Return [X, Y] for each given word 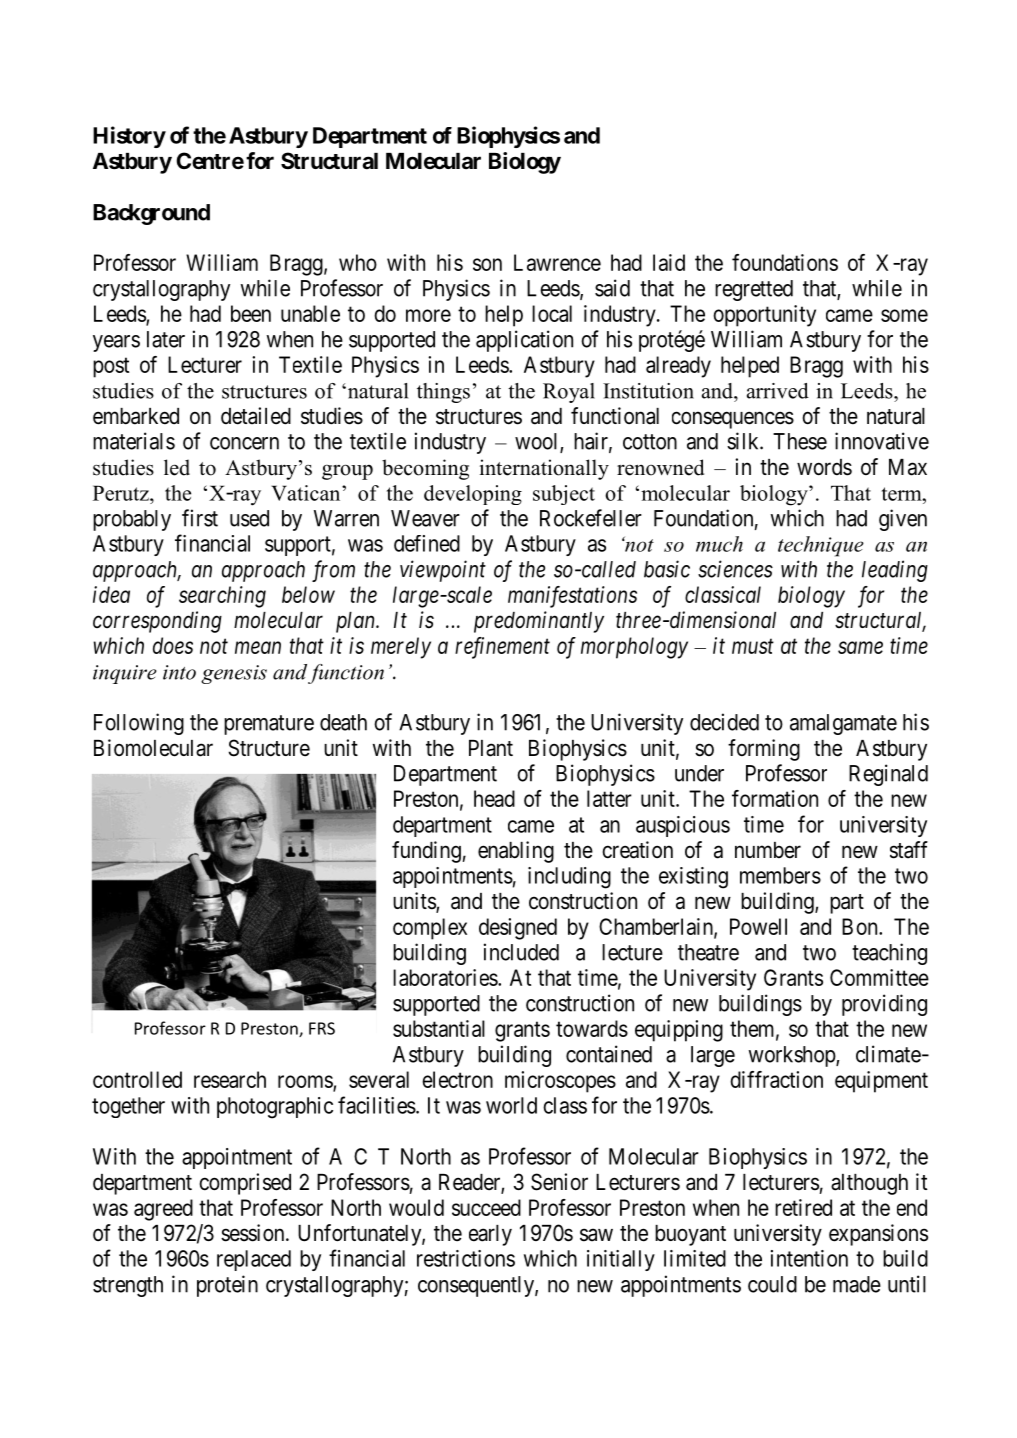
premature [269, 725]
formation [775, 798]
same [860, 647]
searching [222, 597]
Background [151, 214]
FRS [322, 1028]
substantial [439, 1028]
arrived [778, 391]
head [494, 798]
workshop [793, 1056]
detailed [256, 416]
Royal [569, 393]
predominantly [539, 622]
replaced [254, 1260]
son [487, 264]
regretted [754, 290]
